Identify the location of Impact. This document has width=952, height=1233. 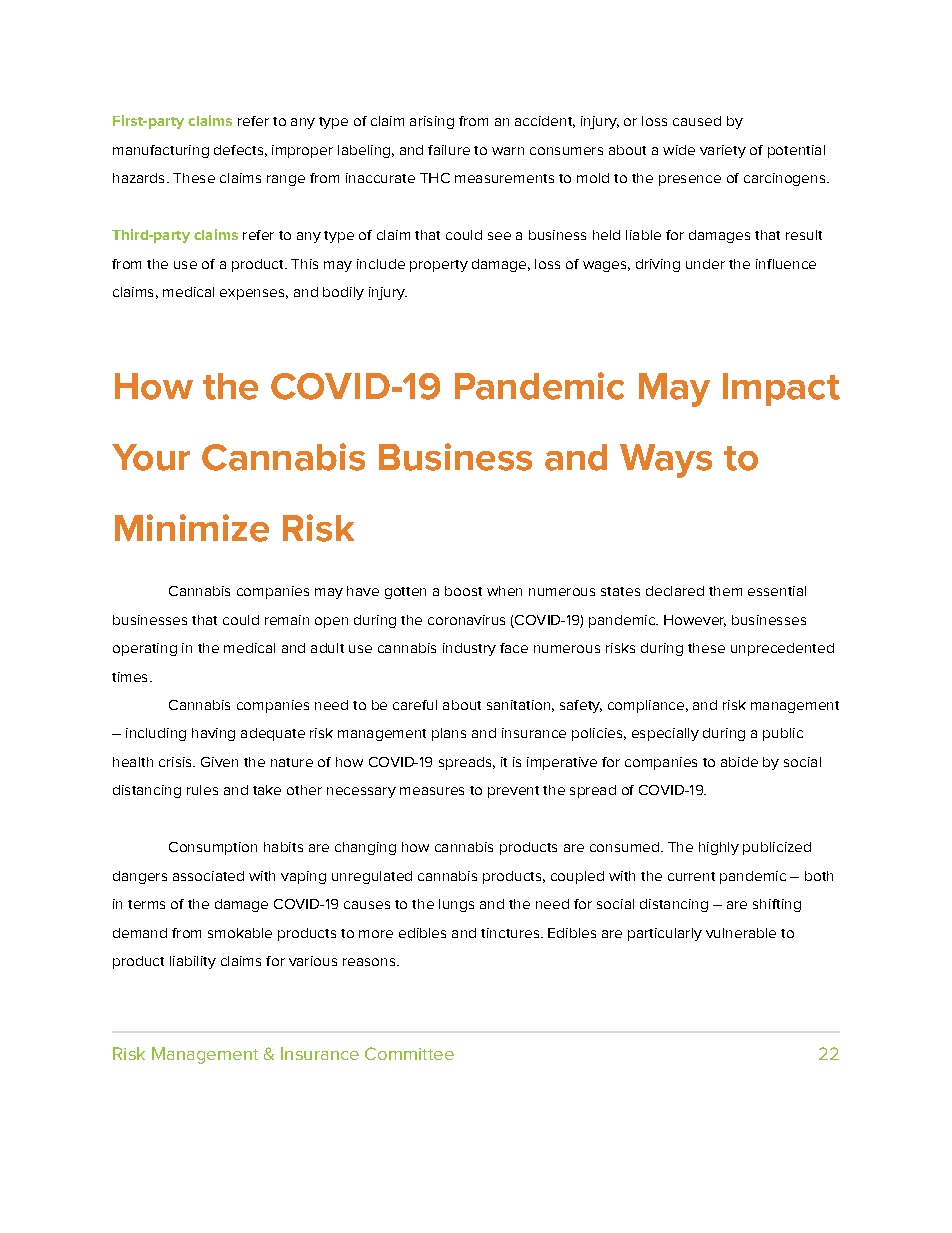
(781, 389).
